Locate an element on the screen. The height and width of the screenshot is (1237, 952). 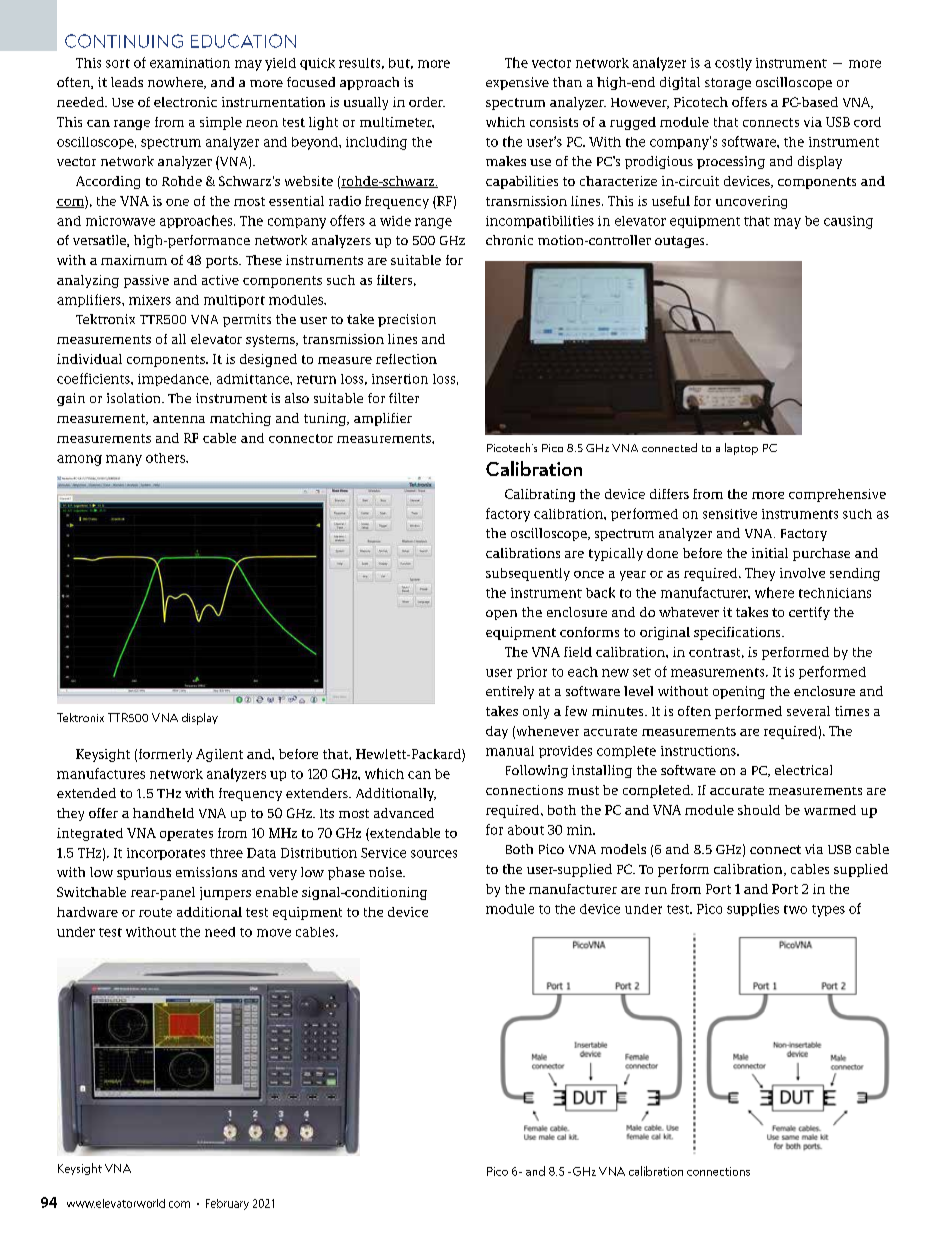
Agilent is located at coordinates (219, 755).
